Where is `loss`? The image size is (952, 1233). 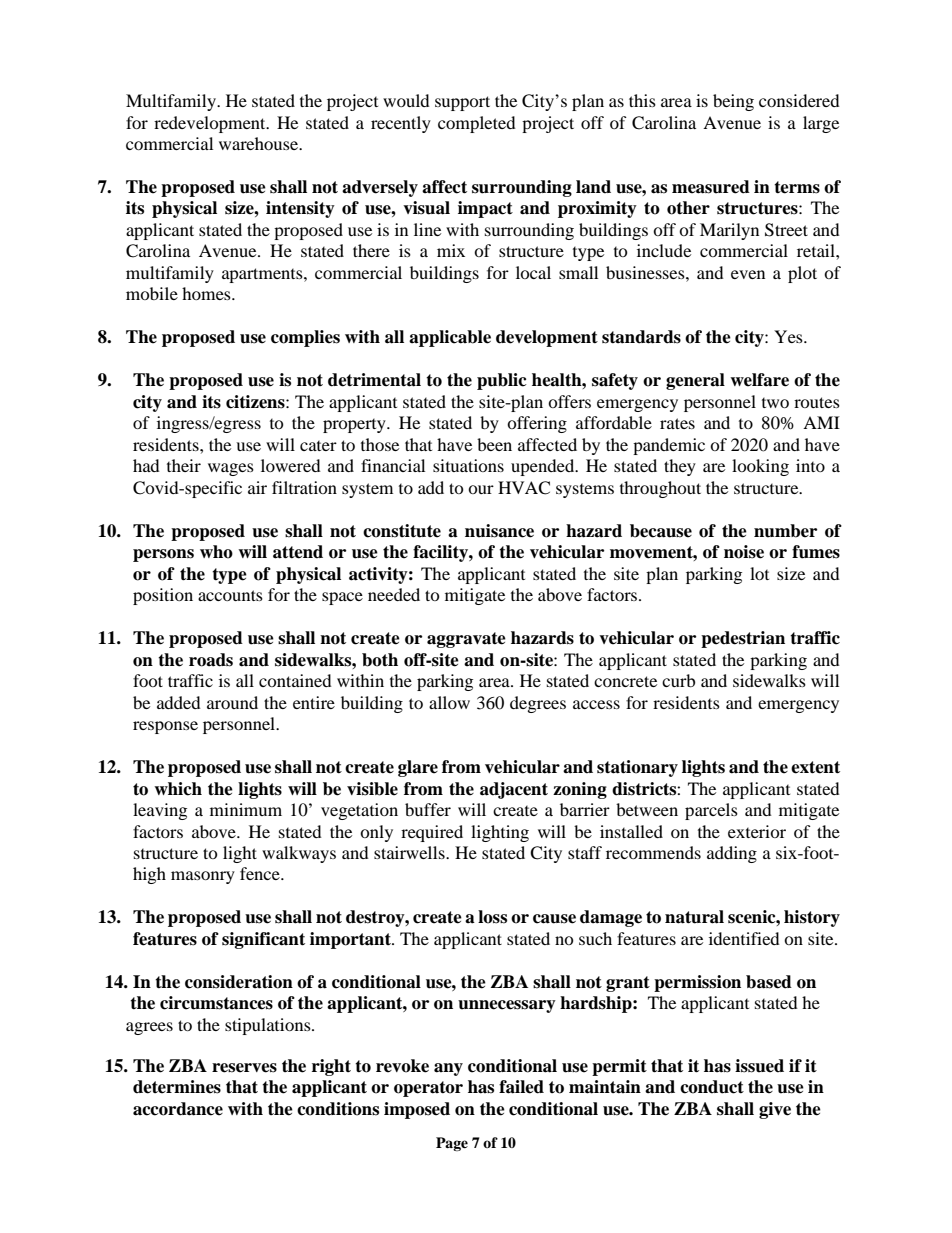 loss is located at coordinates (492, 917).
